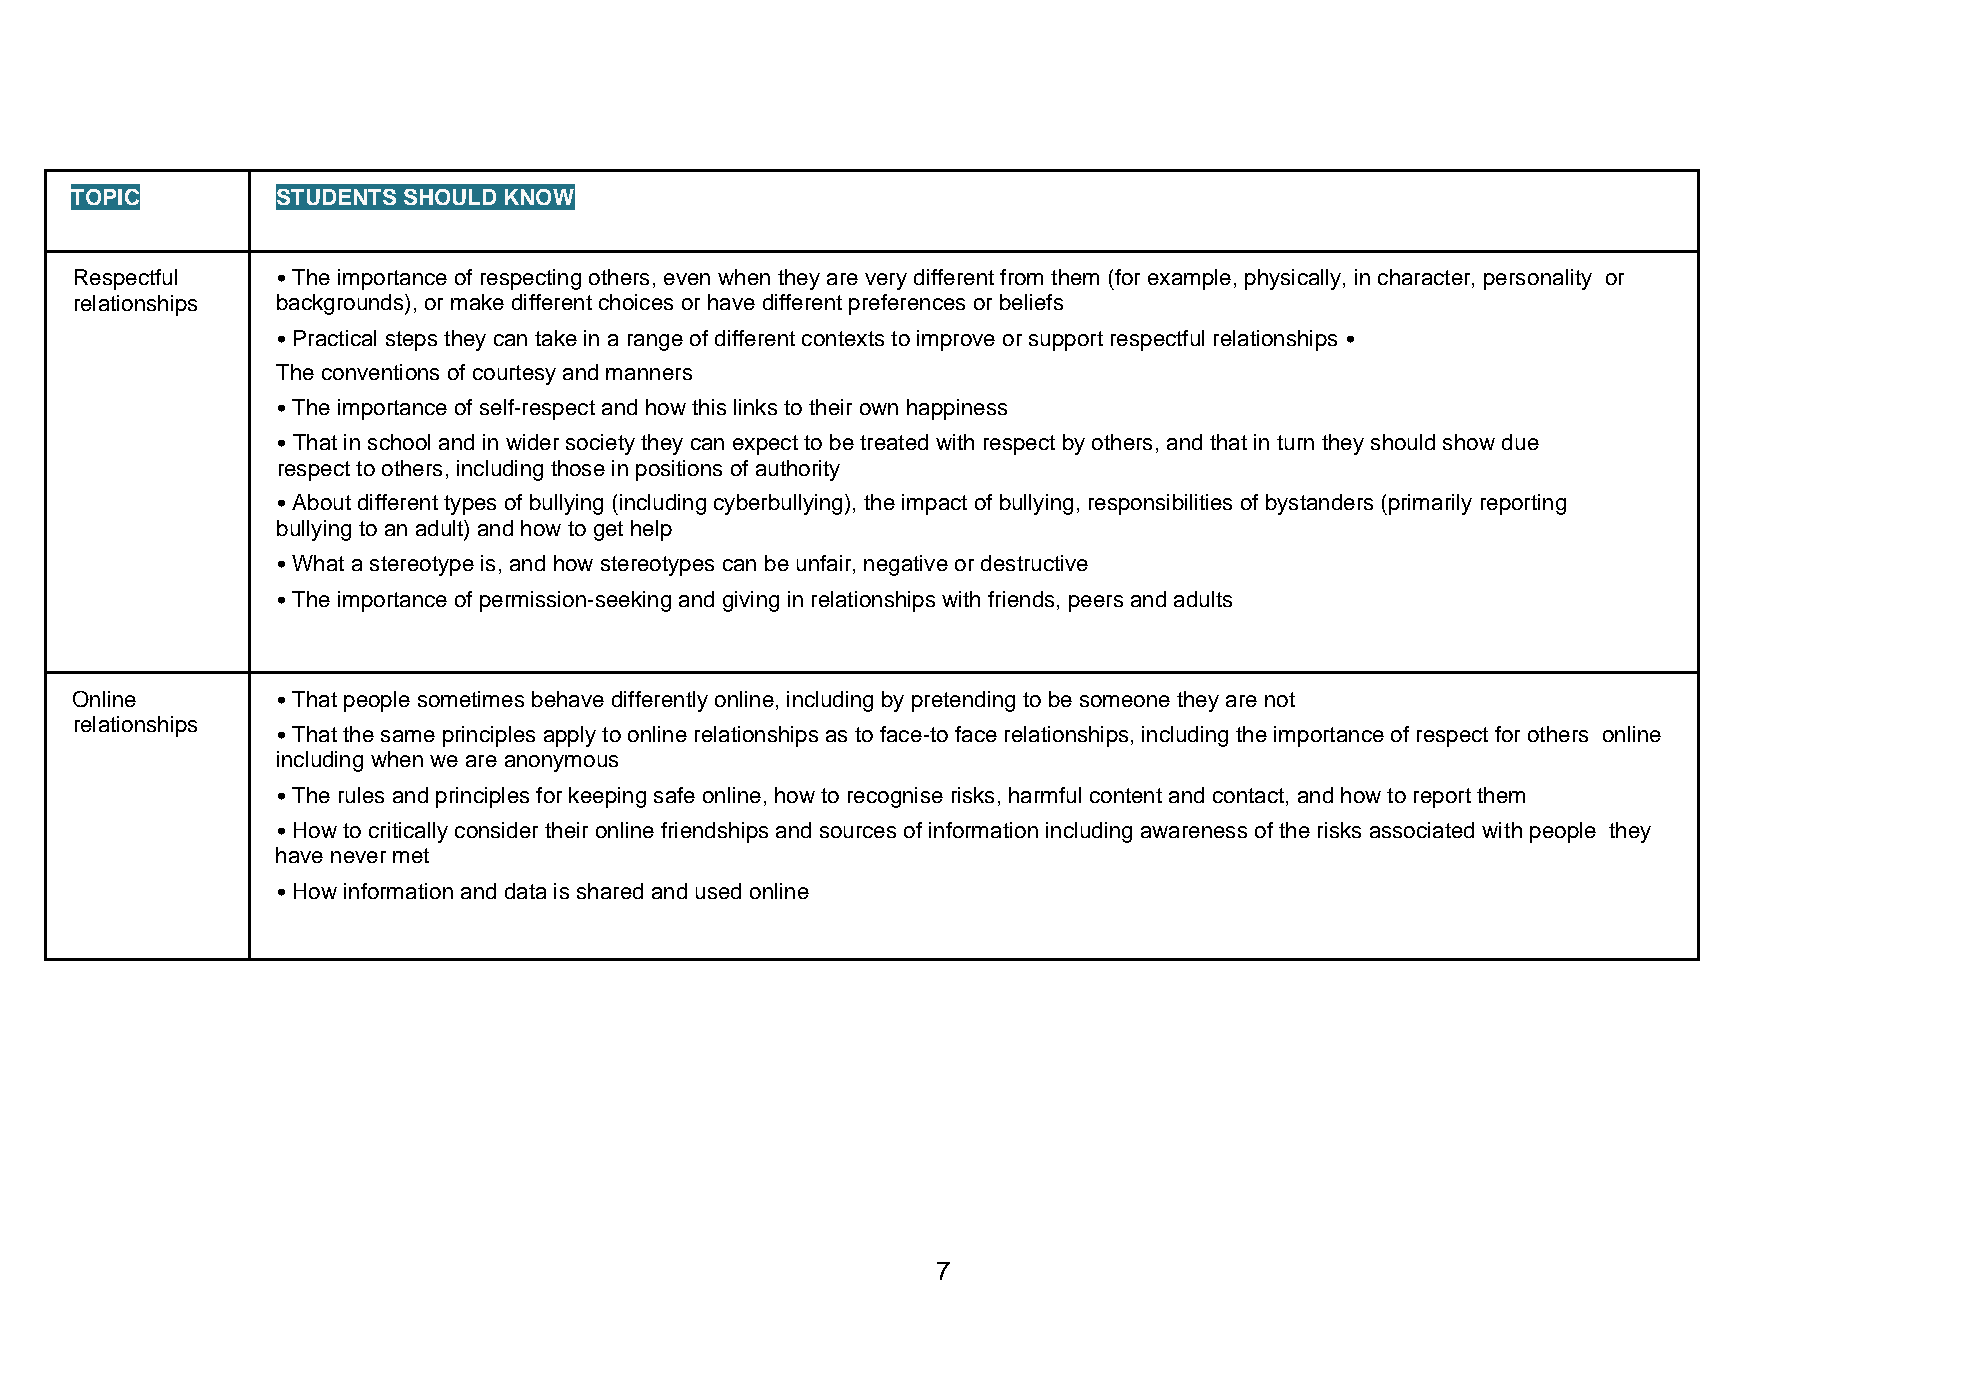 This image has height=1400, width=1985. Describe the element at coordinates (318, 563) in the image. I see `What` at that location.
